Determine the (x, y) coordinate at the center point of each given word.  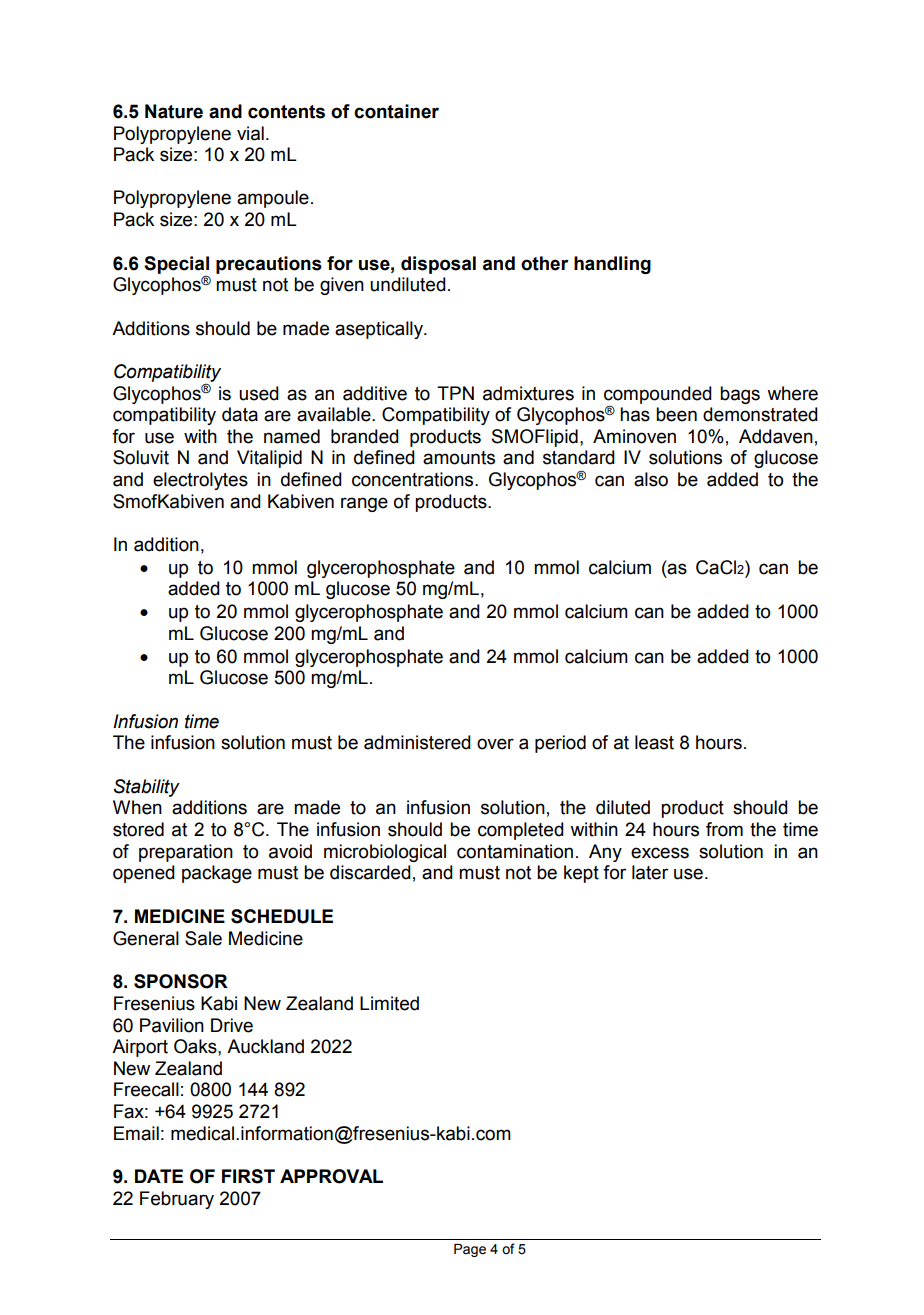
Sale (203, 938)
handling (612, 265)
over (495, 744)
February (177, 1200)
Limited (389, 1003)
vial (250, 133)
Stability (147, 788)
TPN (455, 393)
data (240, 414)
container (396, 111)
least (654, 742)
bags (740, 395)
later (650, 872)
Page (470, 1250)
